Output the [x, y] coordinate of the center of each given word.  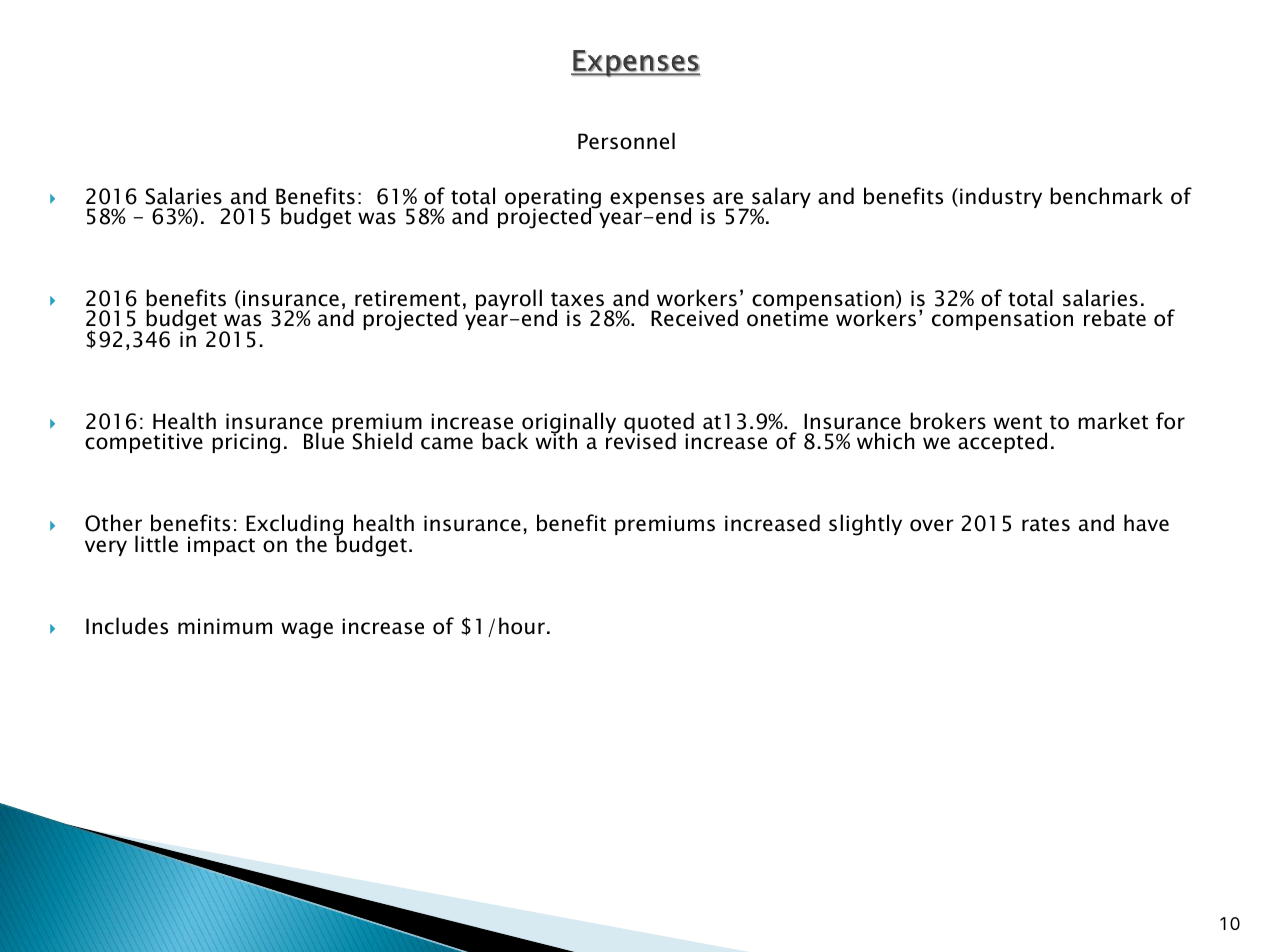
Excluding [294, 526]
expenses [657, 201]
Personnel [626, 141]
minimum [225, 626]
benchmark [1106, 196]
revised [641, 440]
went [1018, 422]
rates [1046, 524]
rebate [1115, 318]
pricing [246, 443]
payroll [509, 299]
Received [694, 318]
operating [553, 199]
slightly [865, 525]
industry [1001, 197]
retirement [407, 298]
